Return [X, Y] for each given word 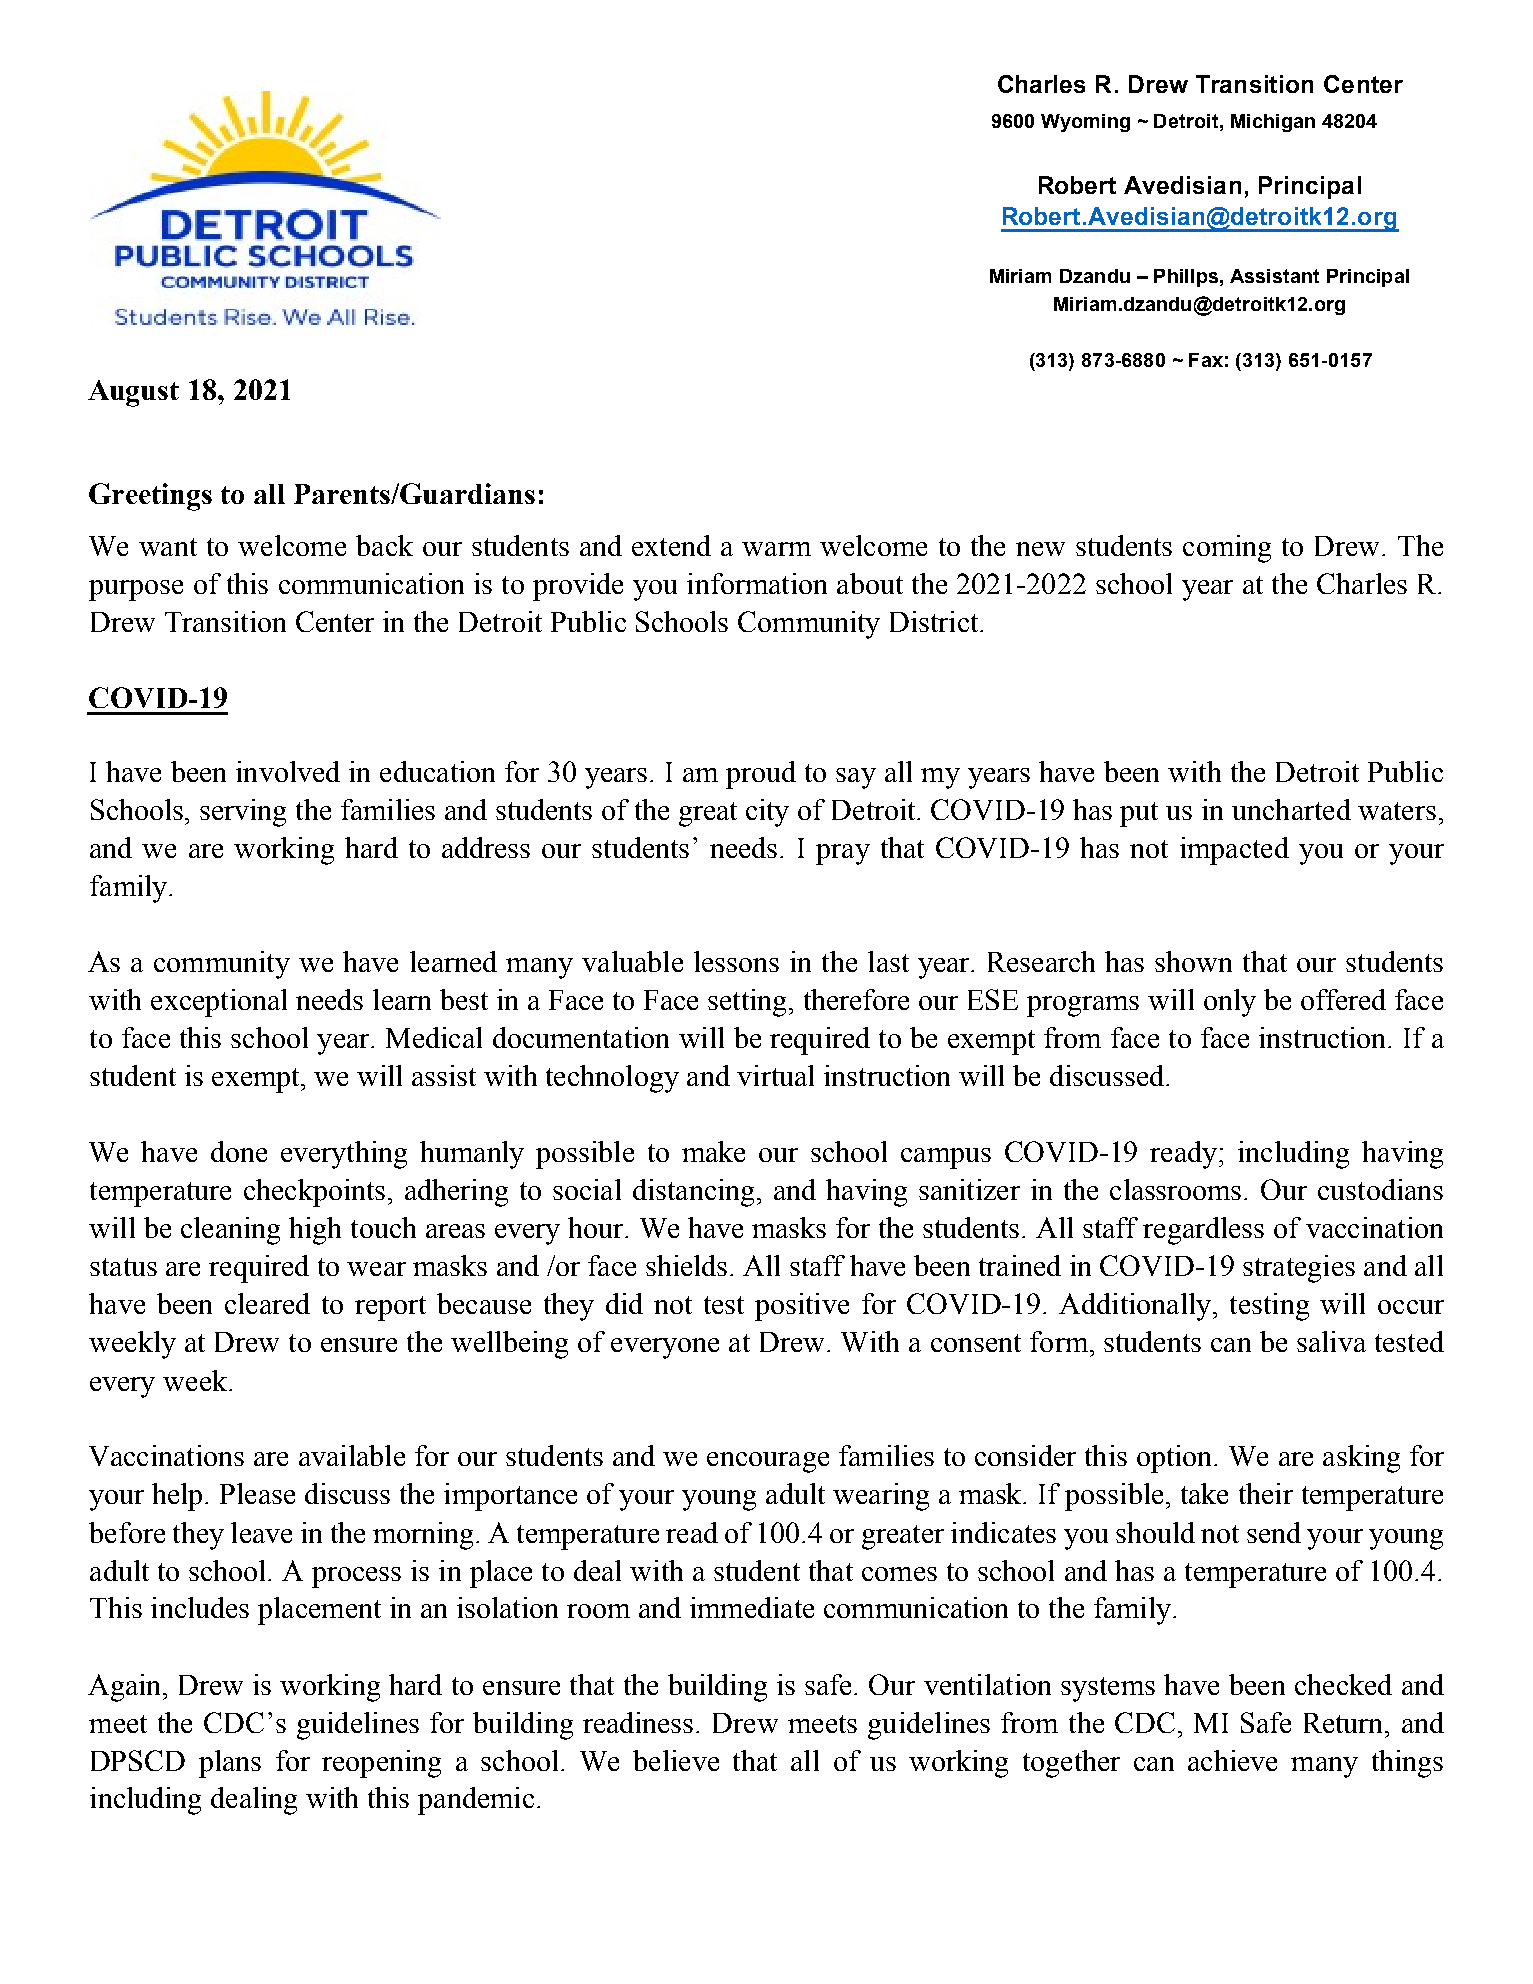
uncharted [1291, 809]
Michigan [1273, 123]
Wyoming [1085, 123]
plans [230, 1764]
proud [761, 775]
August [133, 393]
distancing [693, 1193]
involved [288, 771]
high [315, 1231]
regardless [1203, 1231]
